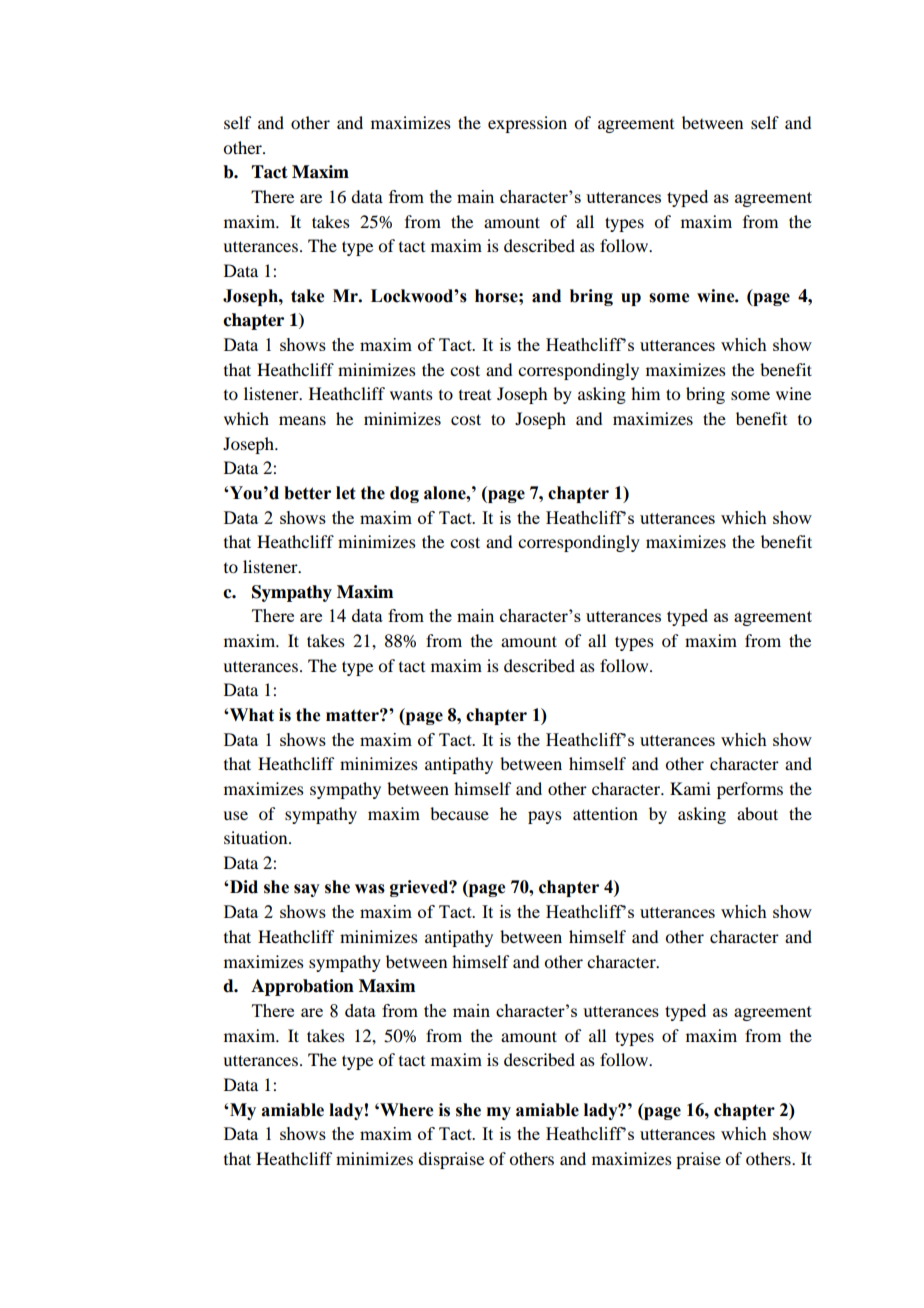  What do you see at coordinates (459, 813) in the page?
I see `because` at bounding box center [459, 813].
